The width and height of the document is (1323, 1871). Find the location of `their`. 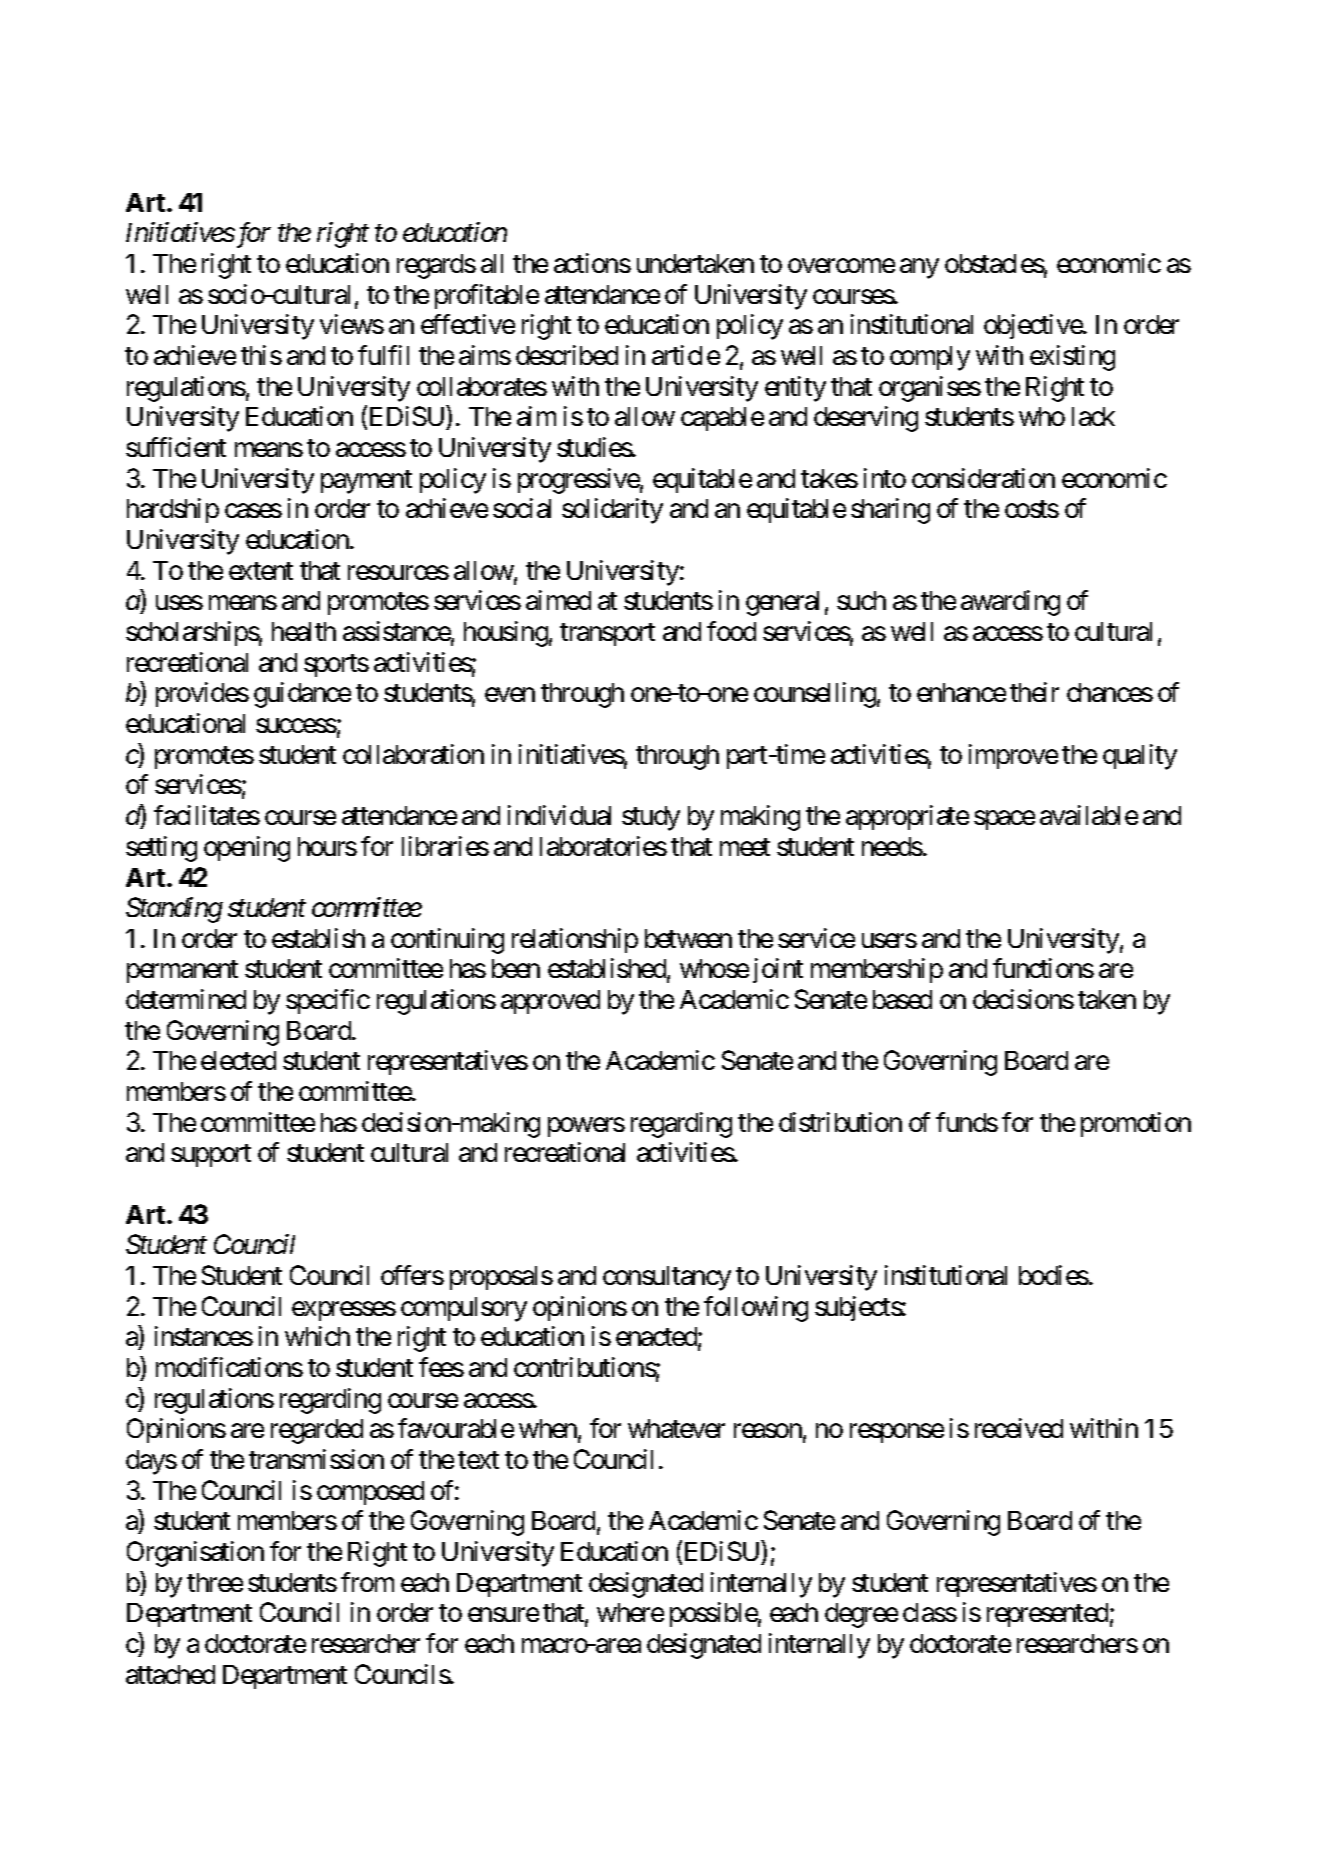

their is located at coordinates (1034, 692).
